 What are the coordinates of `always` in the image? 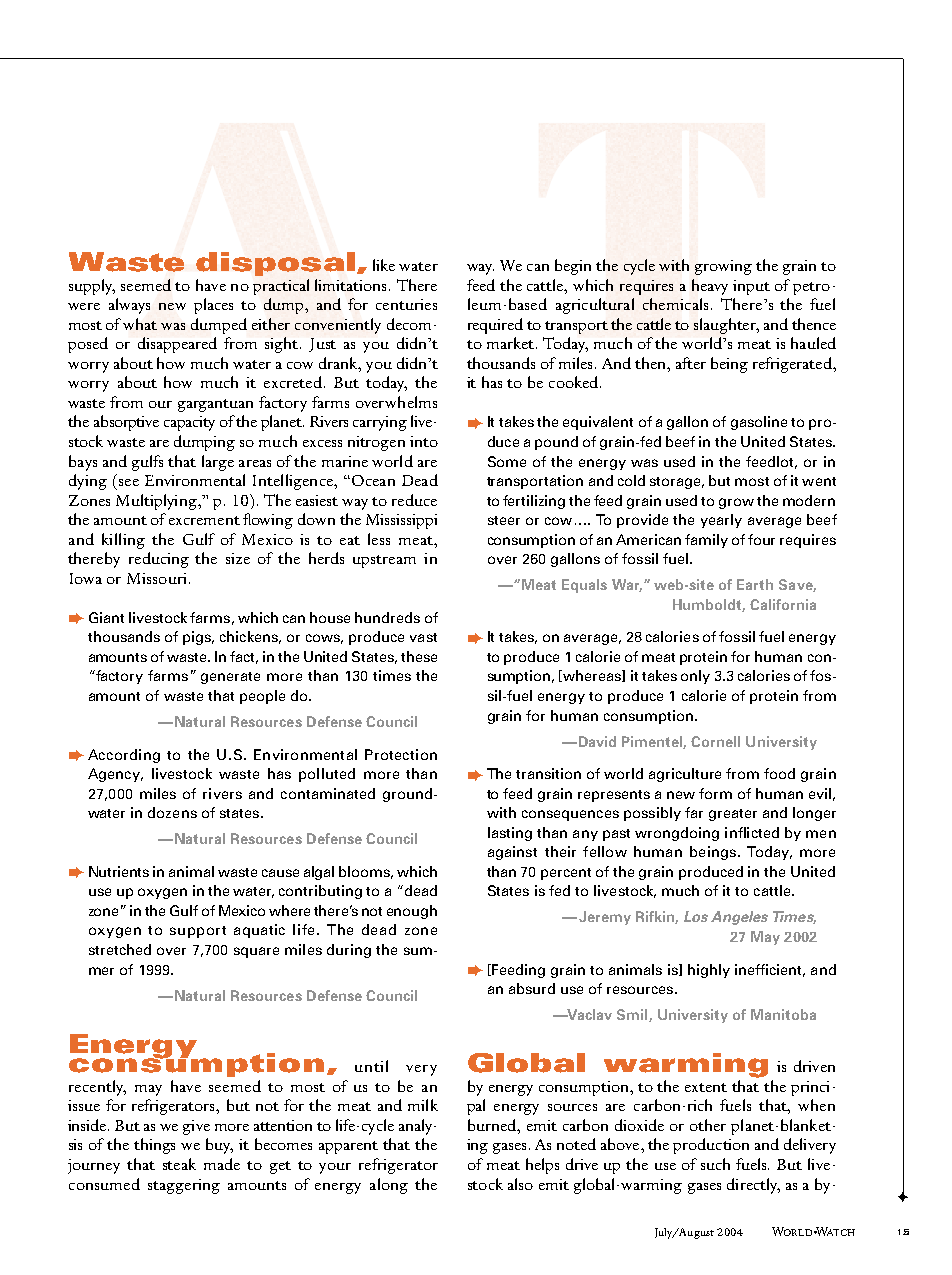 It's located at (129, 306).
